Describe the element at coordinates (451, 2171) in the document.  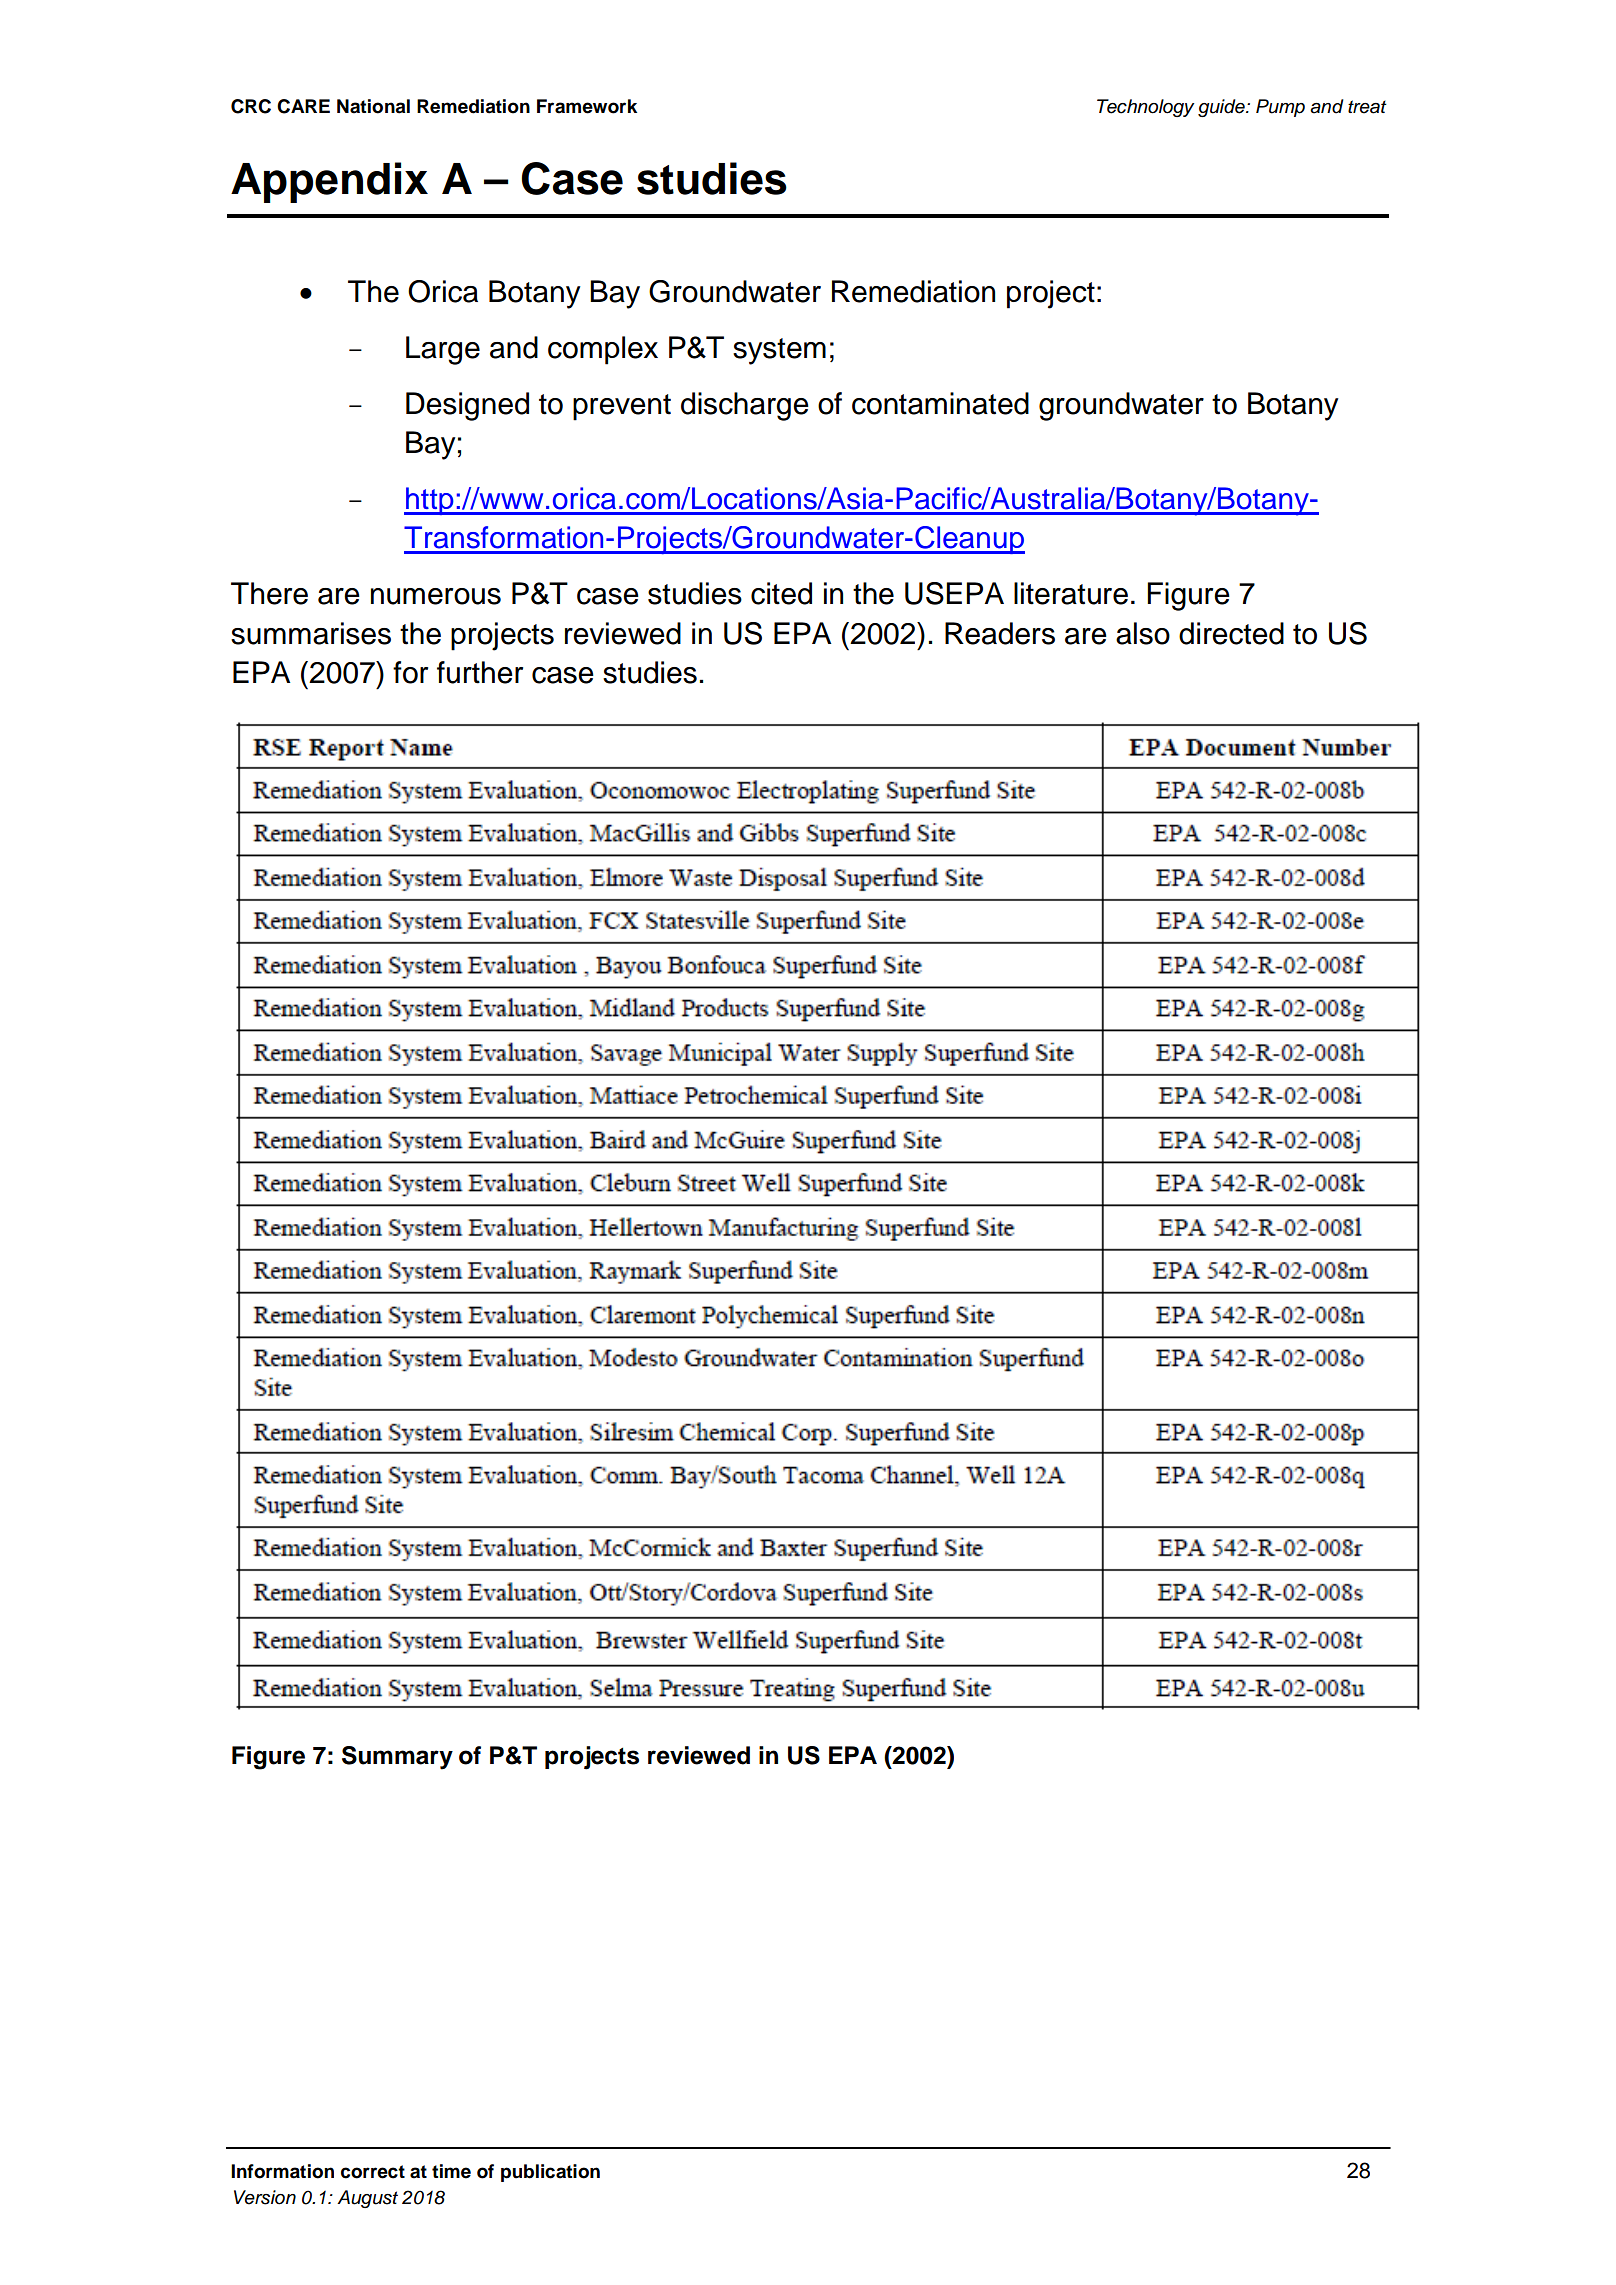
I see `time` at that location.
